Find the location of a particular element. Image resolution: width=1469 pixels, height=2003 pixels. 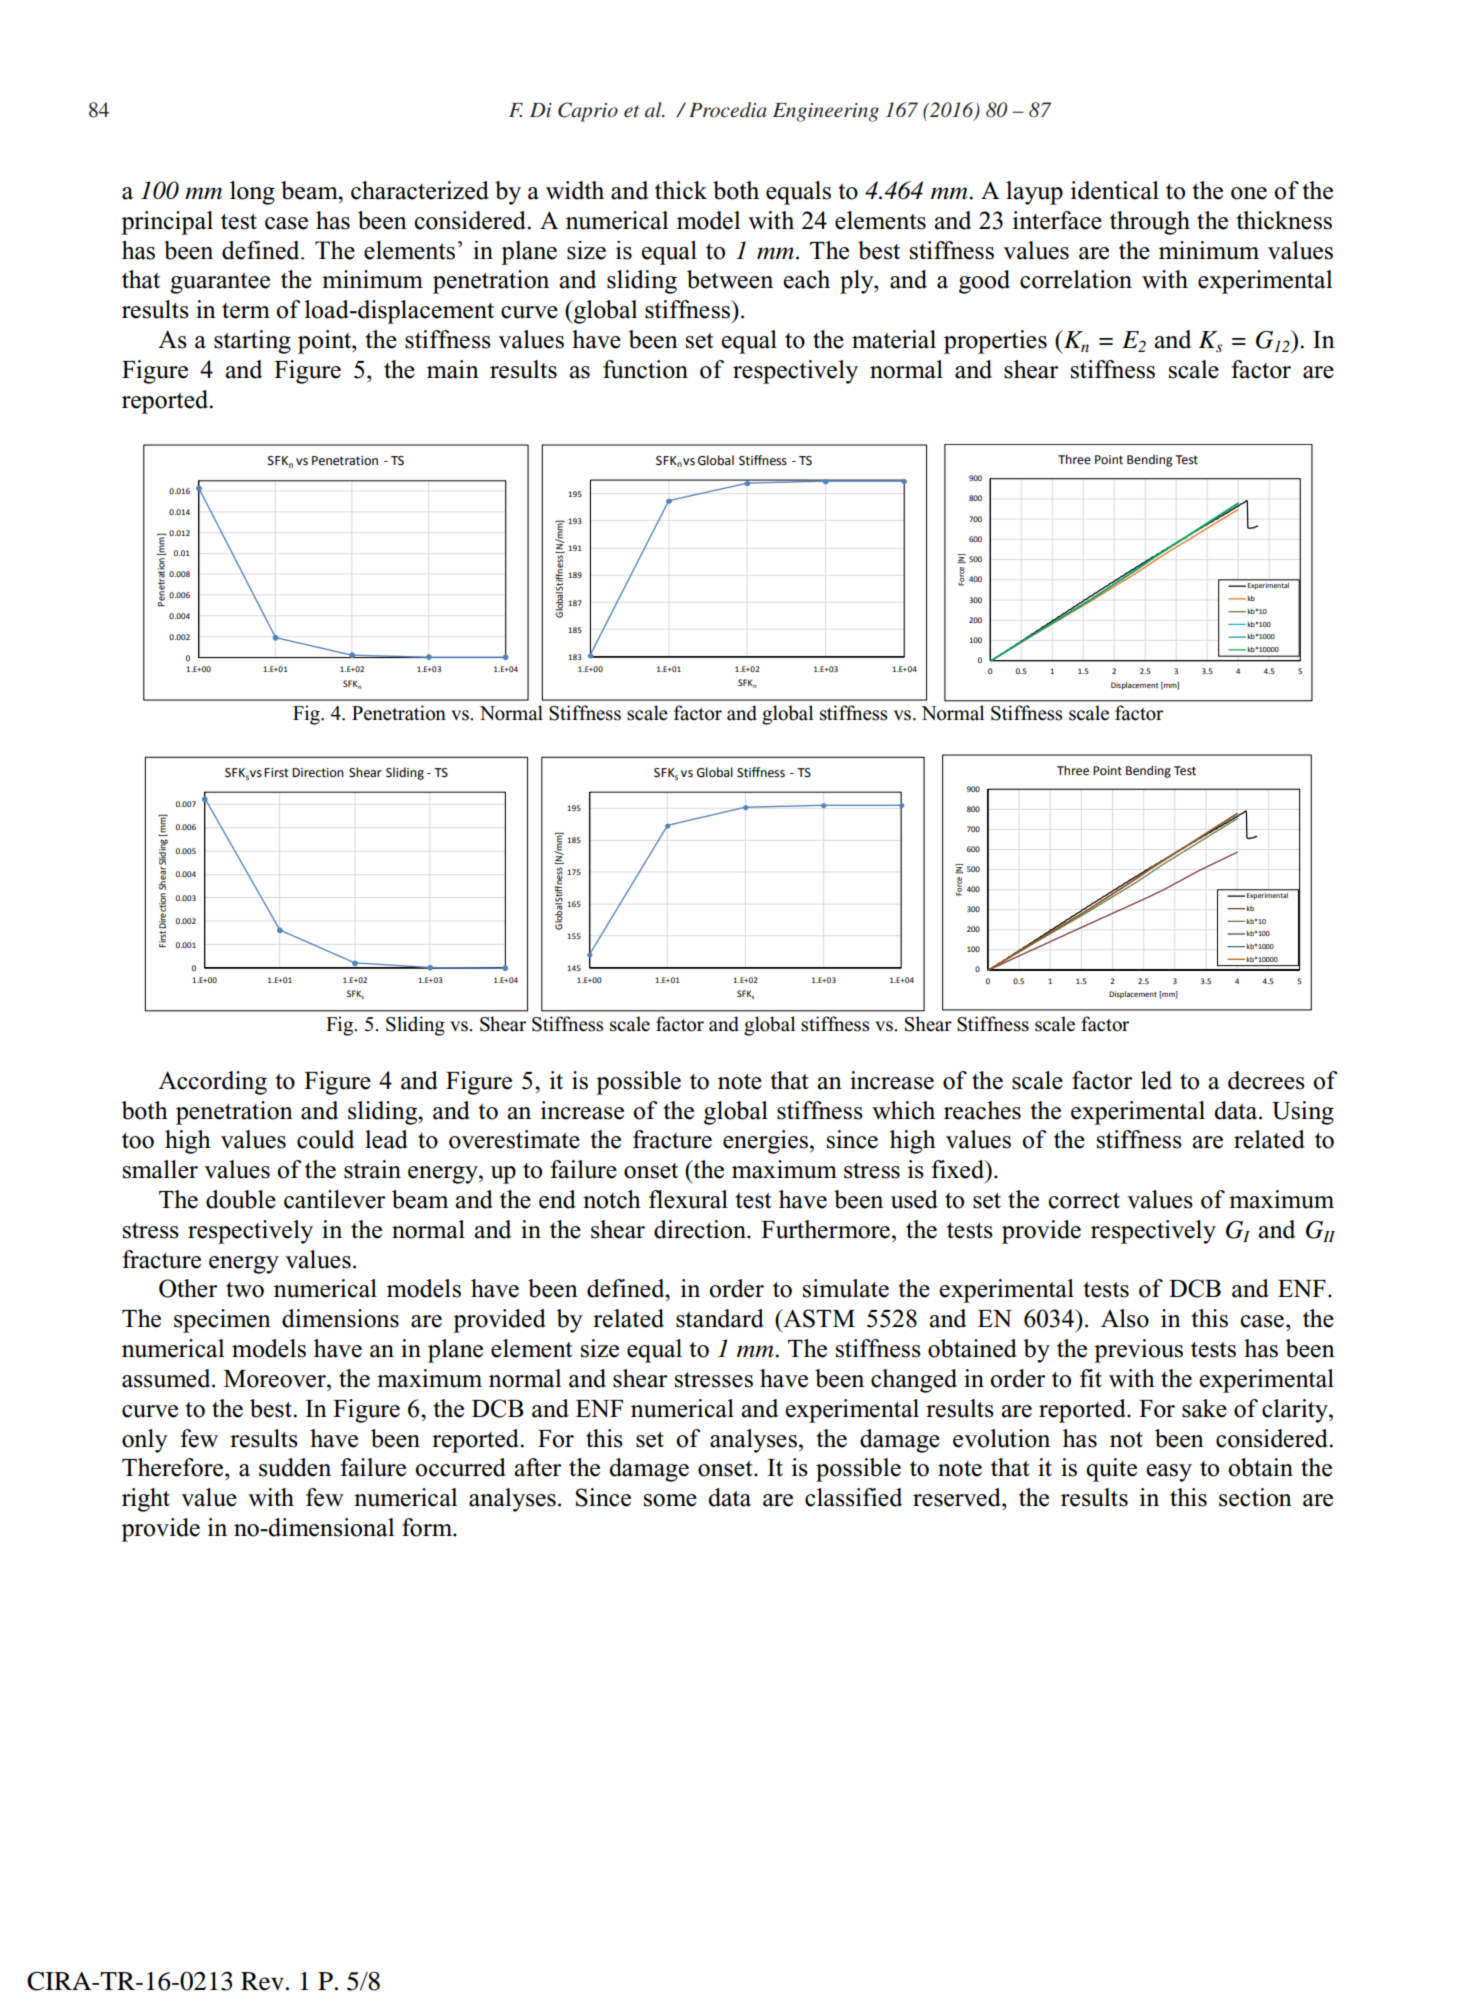

long is located at coordinates (252, 193).
